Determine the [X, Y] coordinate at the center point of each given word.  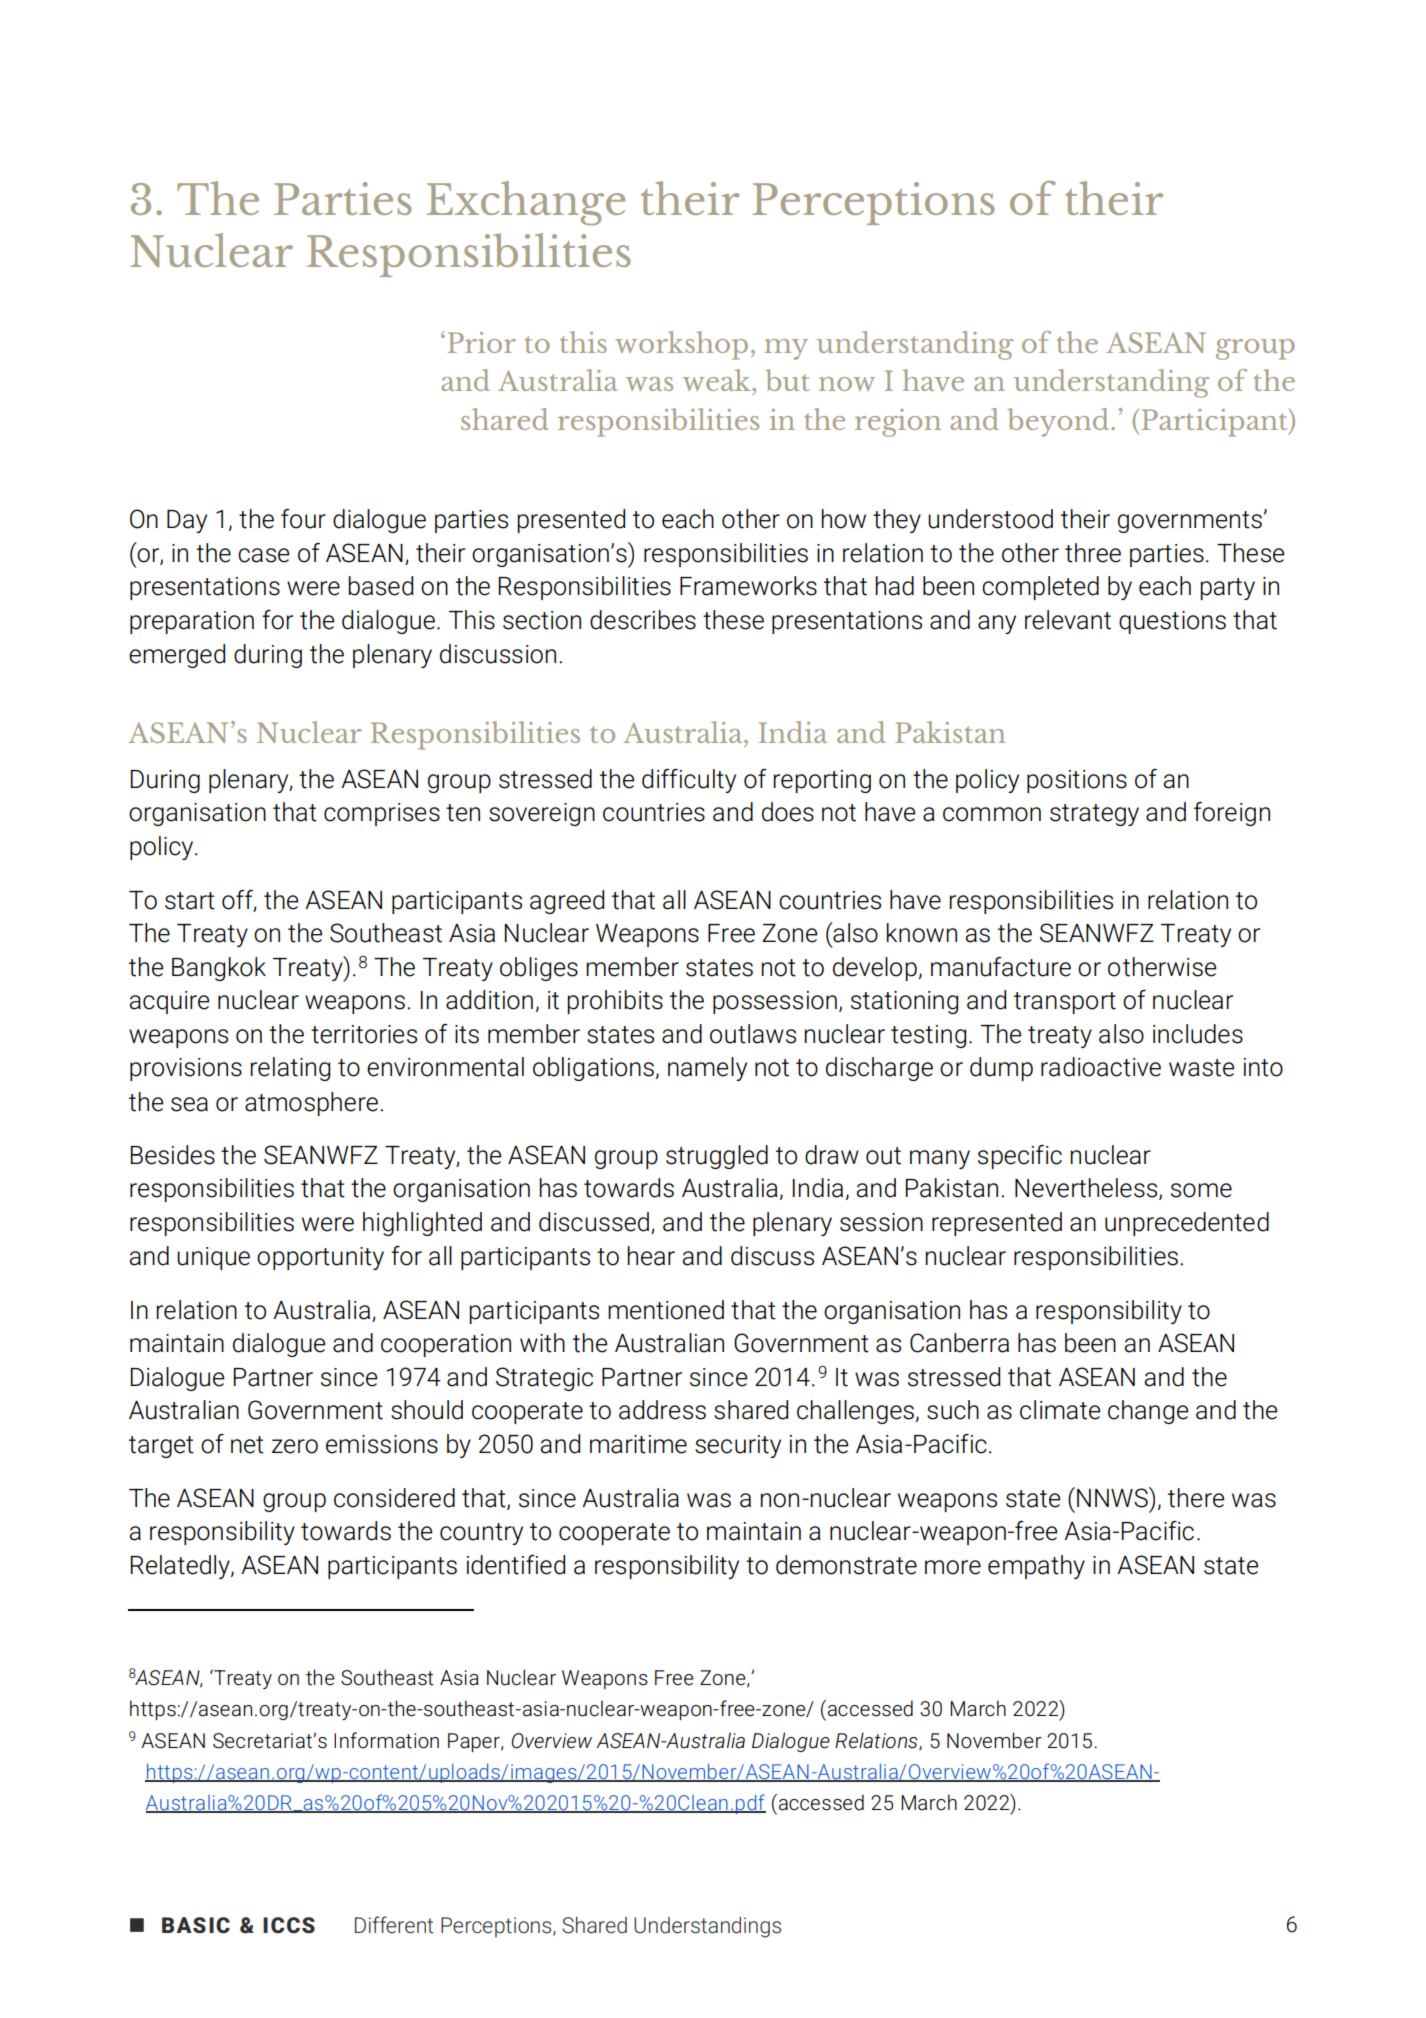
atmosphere [311, 1104]
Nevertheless [1087, 1189]
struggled [717, 1157]
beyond [1059, 422]
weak [718, 380]
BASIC [196, 1925]
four [303, 519]
